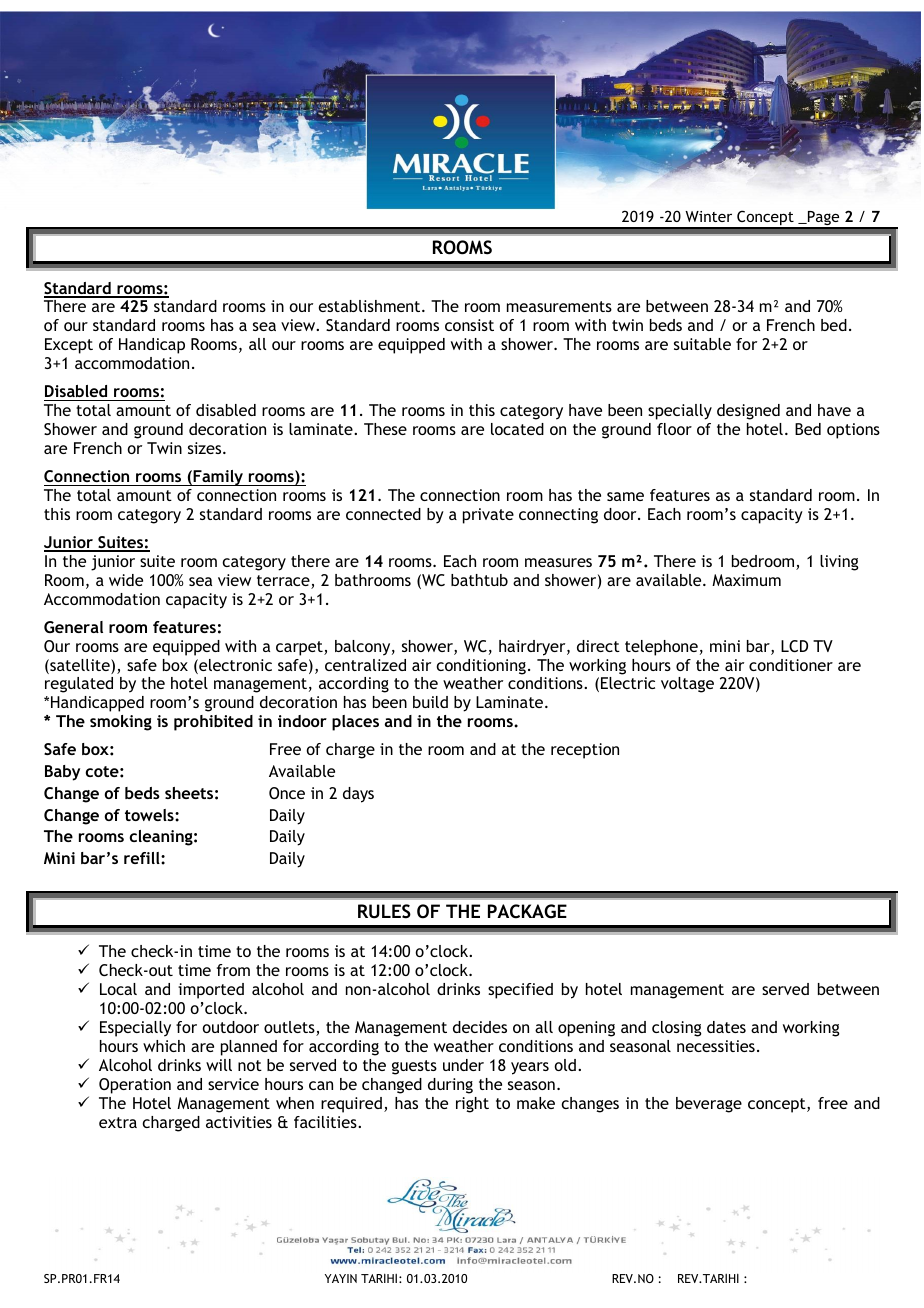  I want to click on regulated, so click(79, 685).
